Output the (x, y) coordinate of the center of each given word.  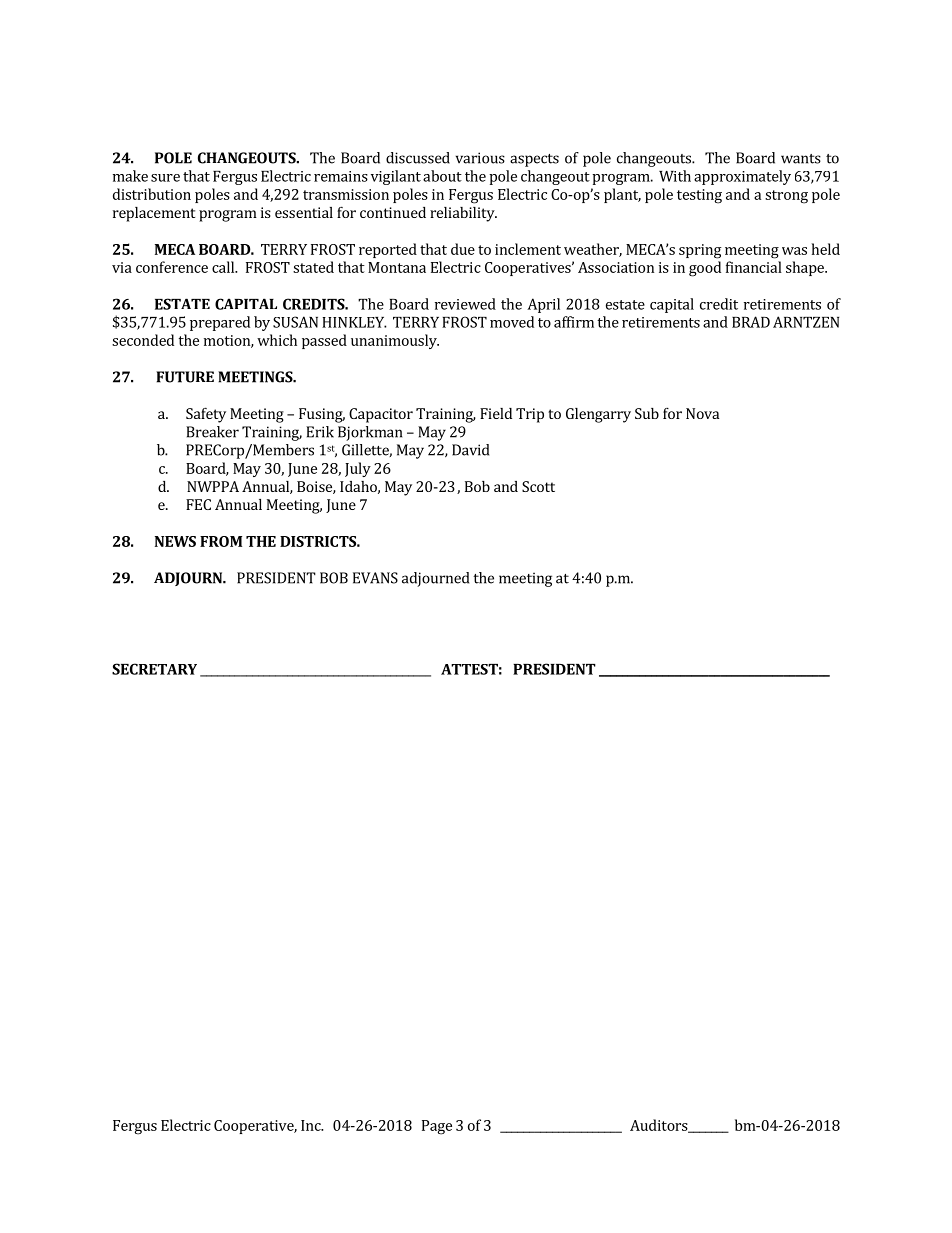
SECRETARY (154, 669)
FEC (198, 504)
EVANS (375, 578)
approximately (742, 177)
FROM (221, 541)
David (470, 450)
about (442, 176)
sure (165, 178)
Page (437, 1127)
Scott (538, 486)
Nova (702, 413)
